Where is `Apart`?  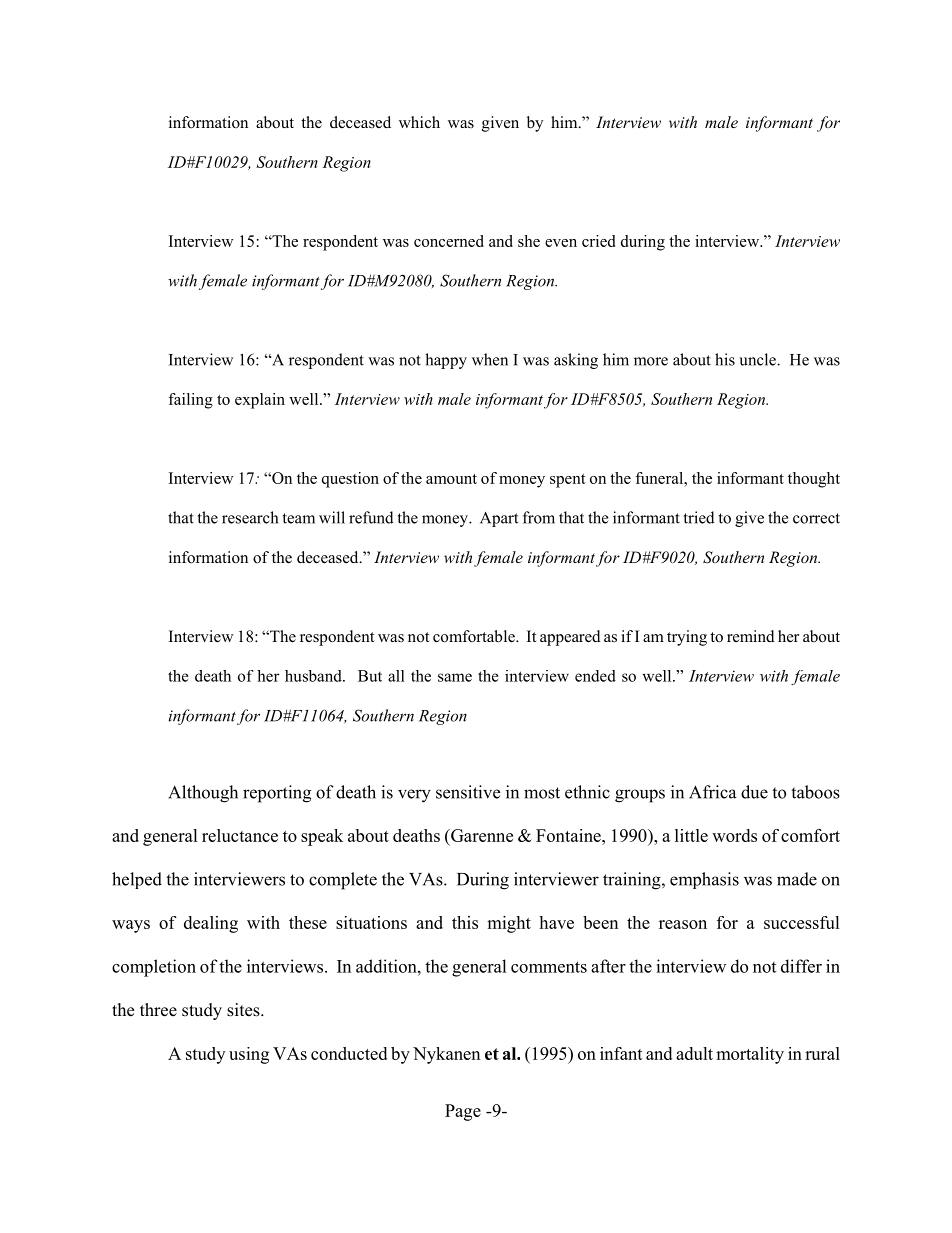 Apart is located at coordinates (499, 519).
